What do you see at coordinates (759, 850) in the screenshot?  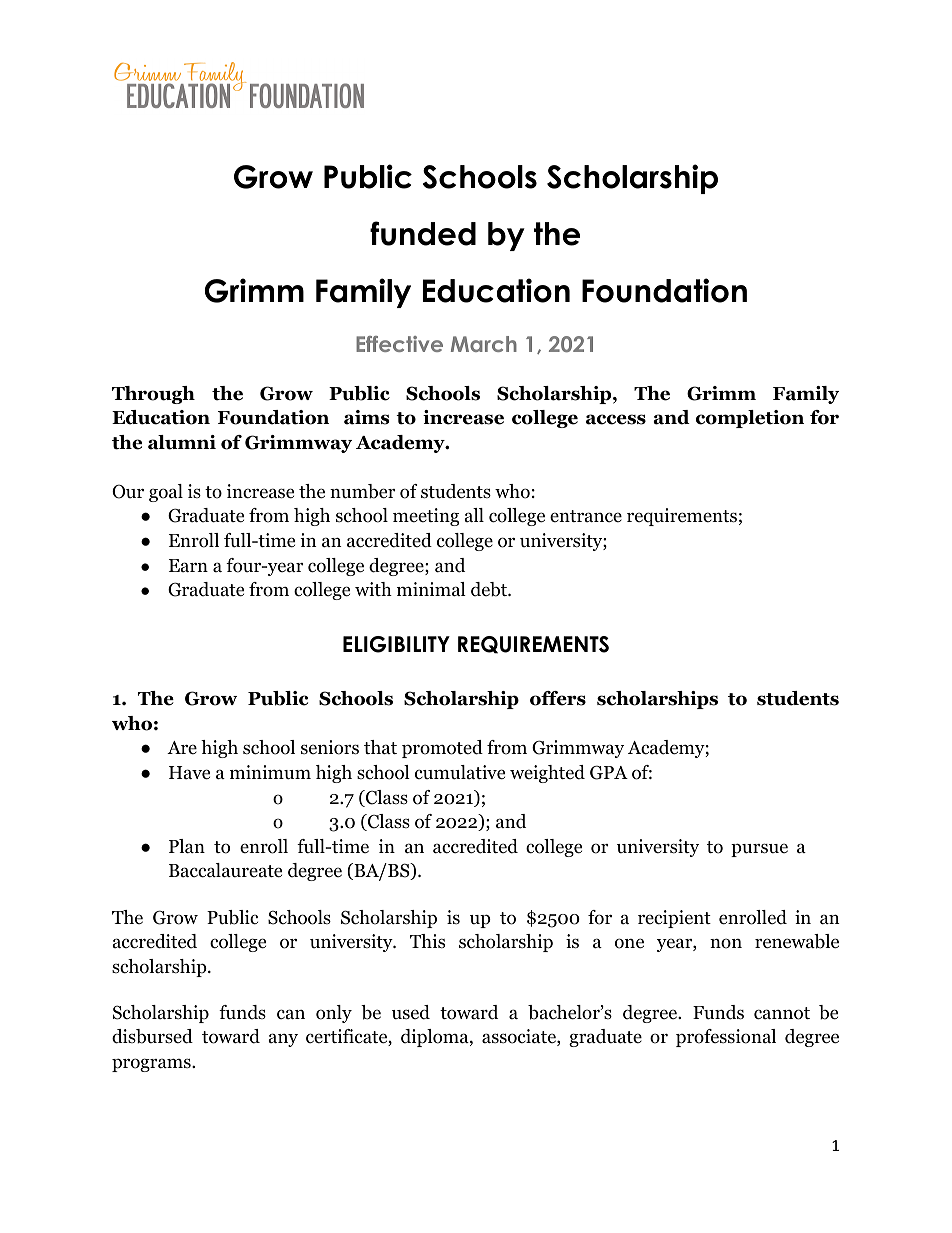 I see `pursue` at bounding box center [759, 850].
